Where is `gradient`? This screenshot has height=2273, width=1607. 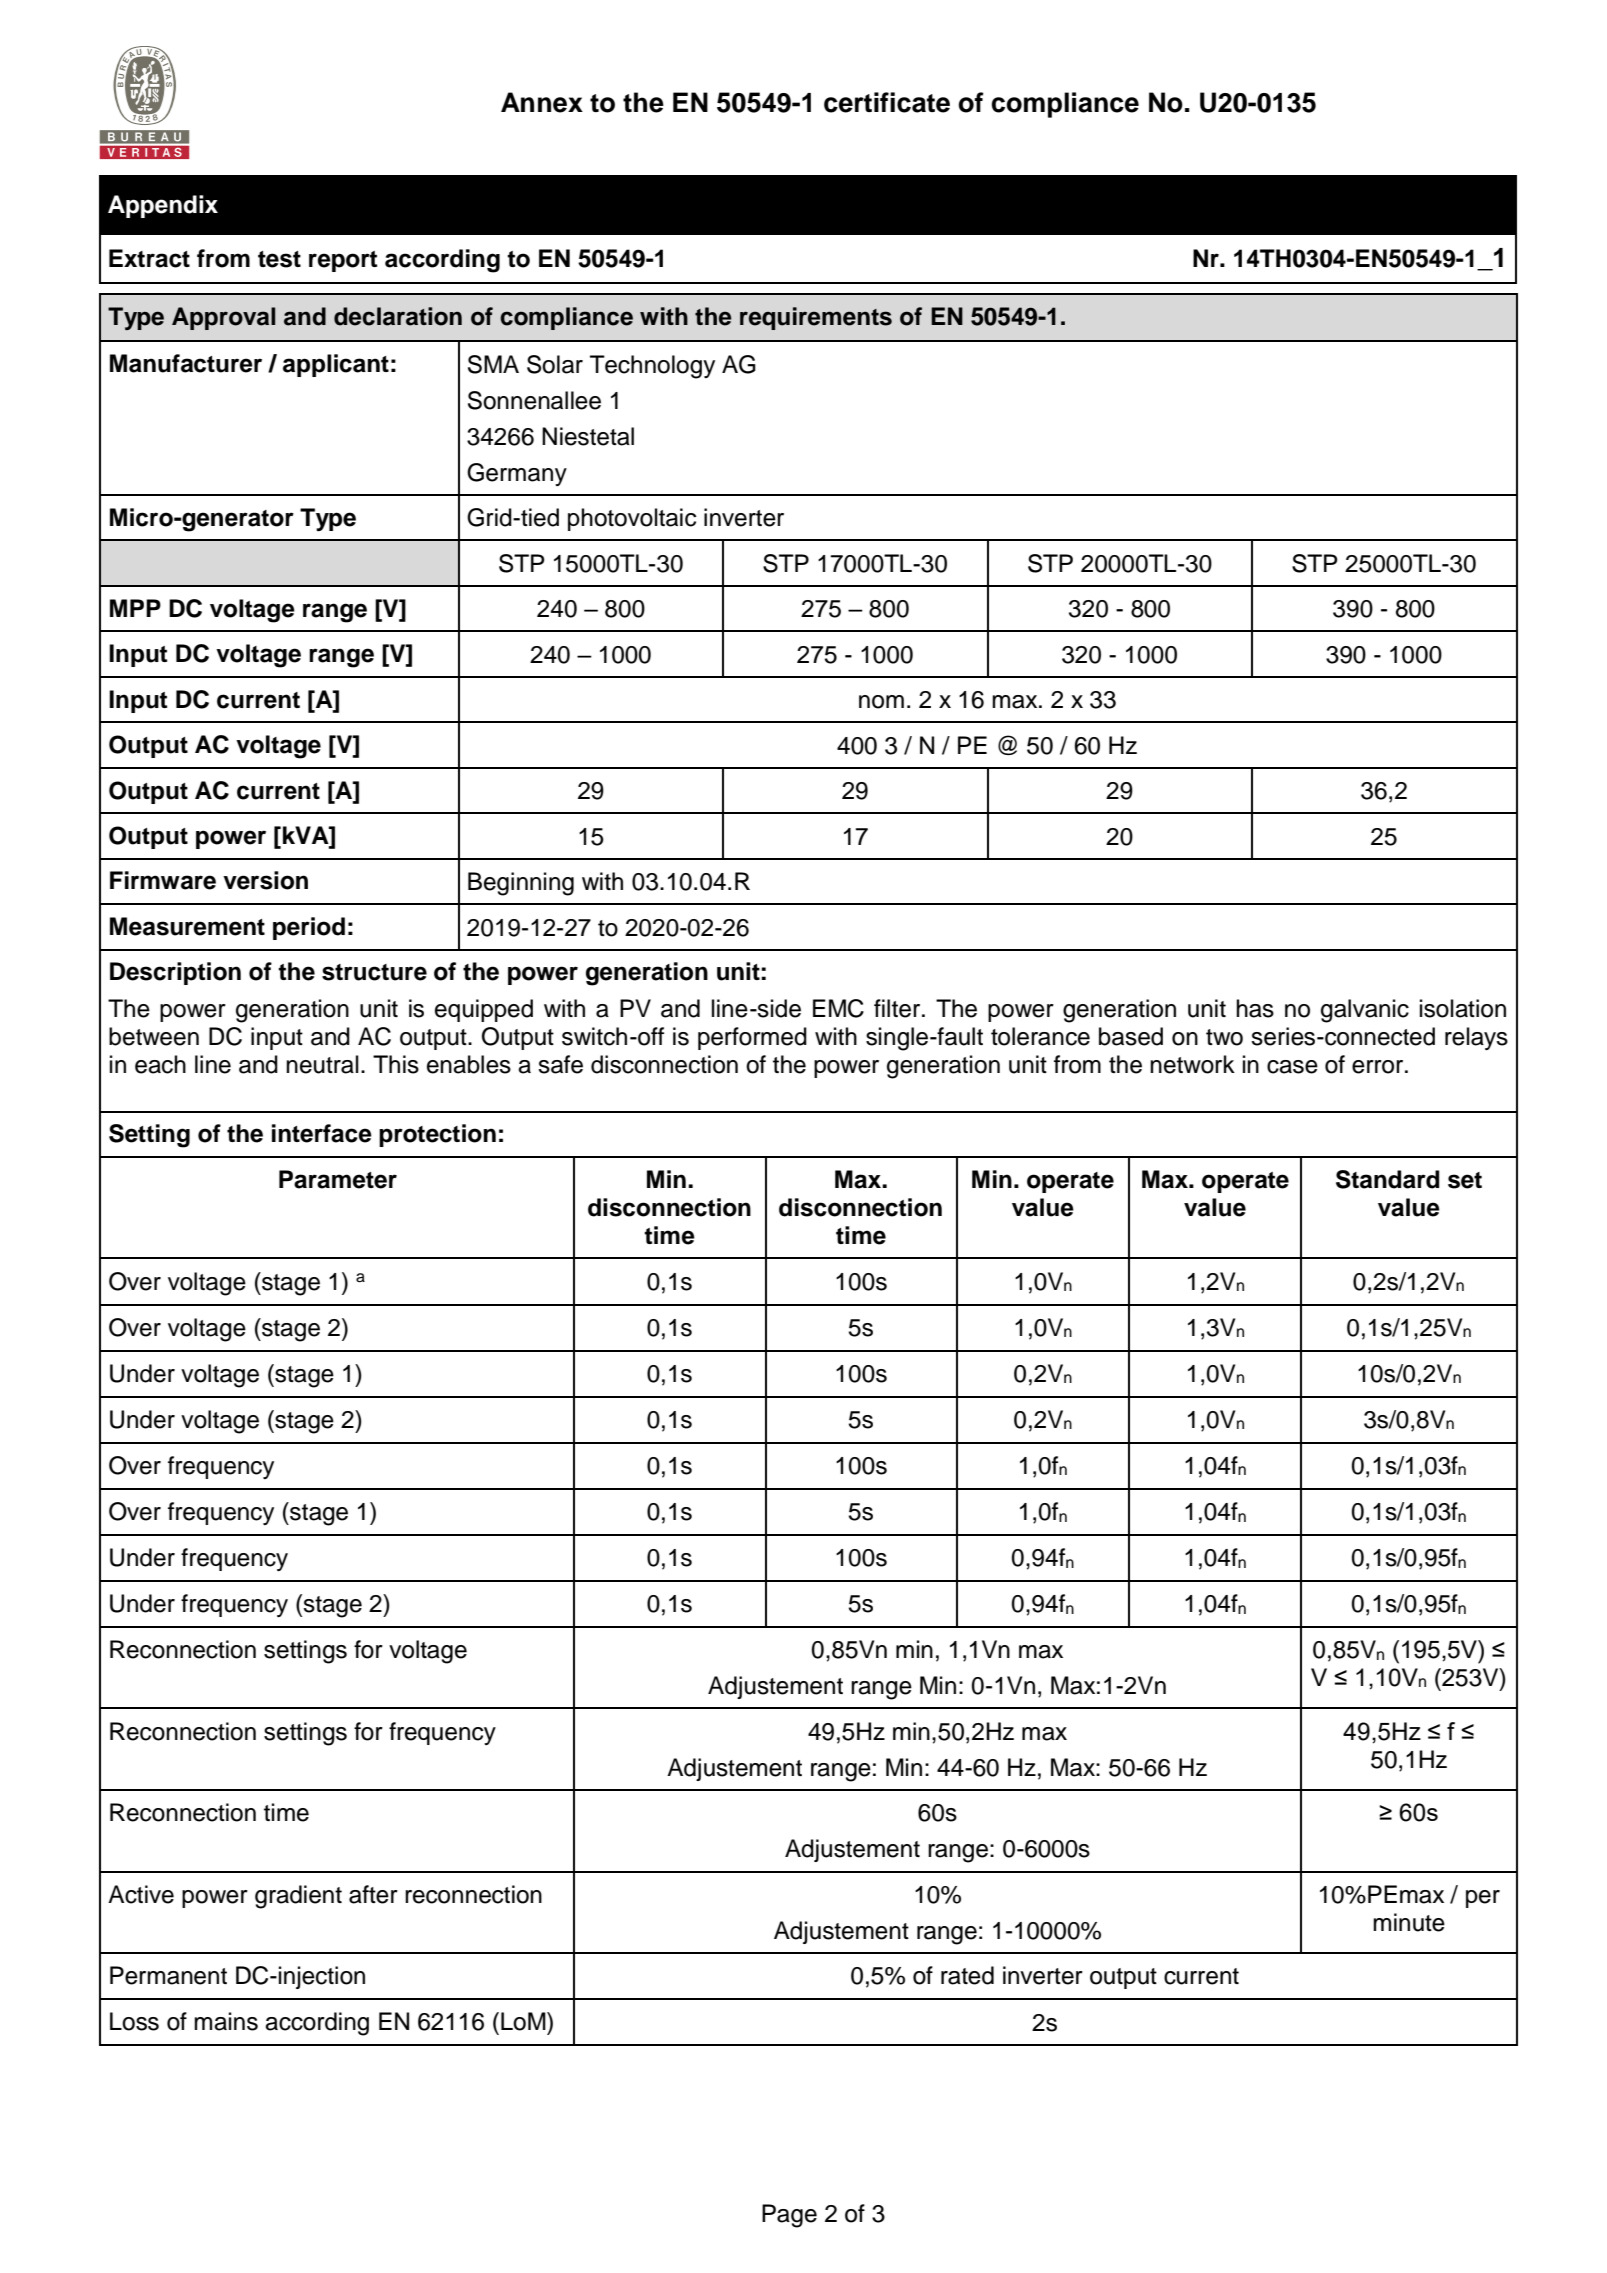
gradient is located at coordinates (298, 1897).
